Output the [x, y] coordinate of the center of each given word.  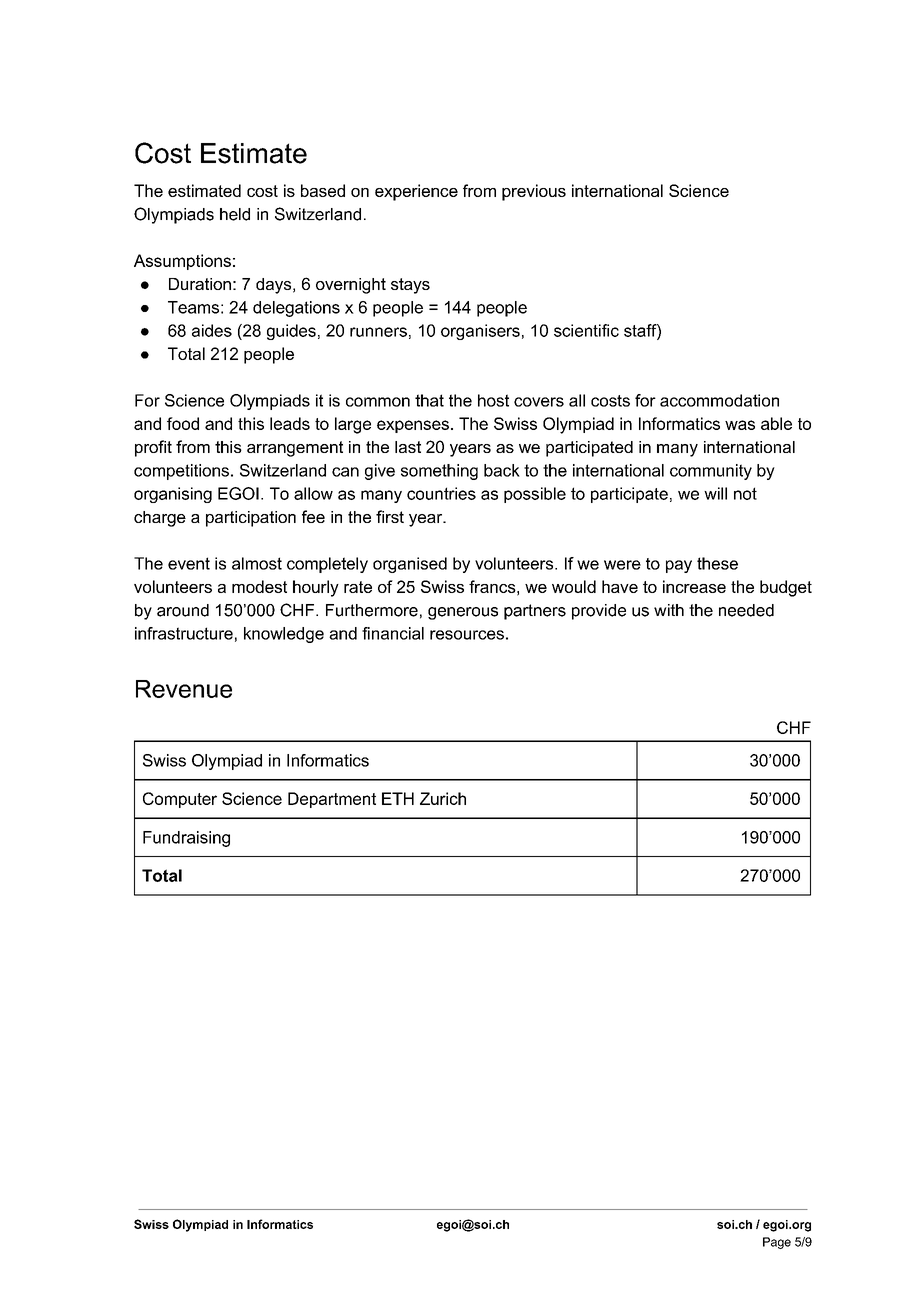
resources [467, 635]
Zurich [443, 798]
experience [416, 192]
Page [777, 1243]
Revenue [184, 689]
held [235, 214]
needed [746, 610]
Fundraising [186, 839]
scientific [586, 330]
